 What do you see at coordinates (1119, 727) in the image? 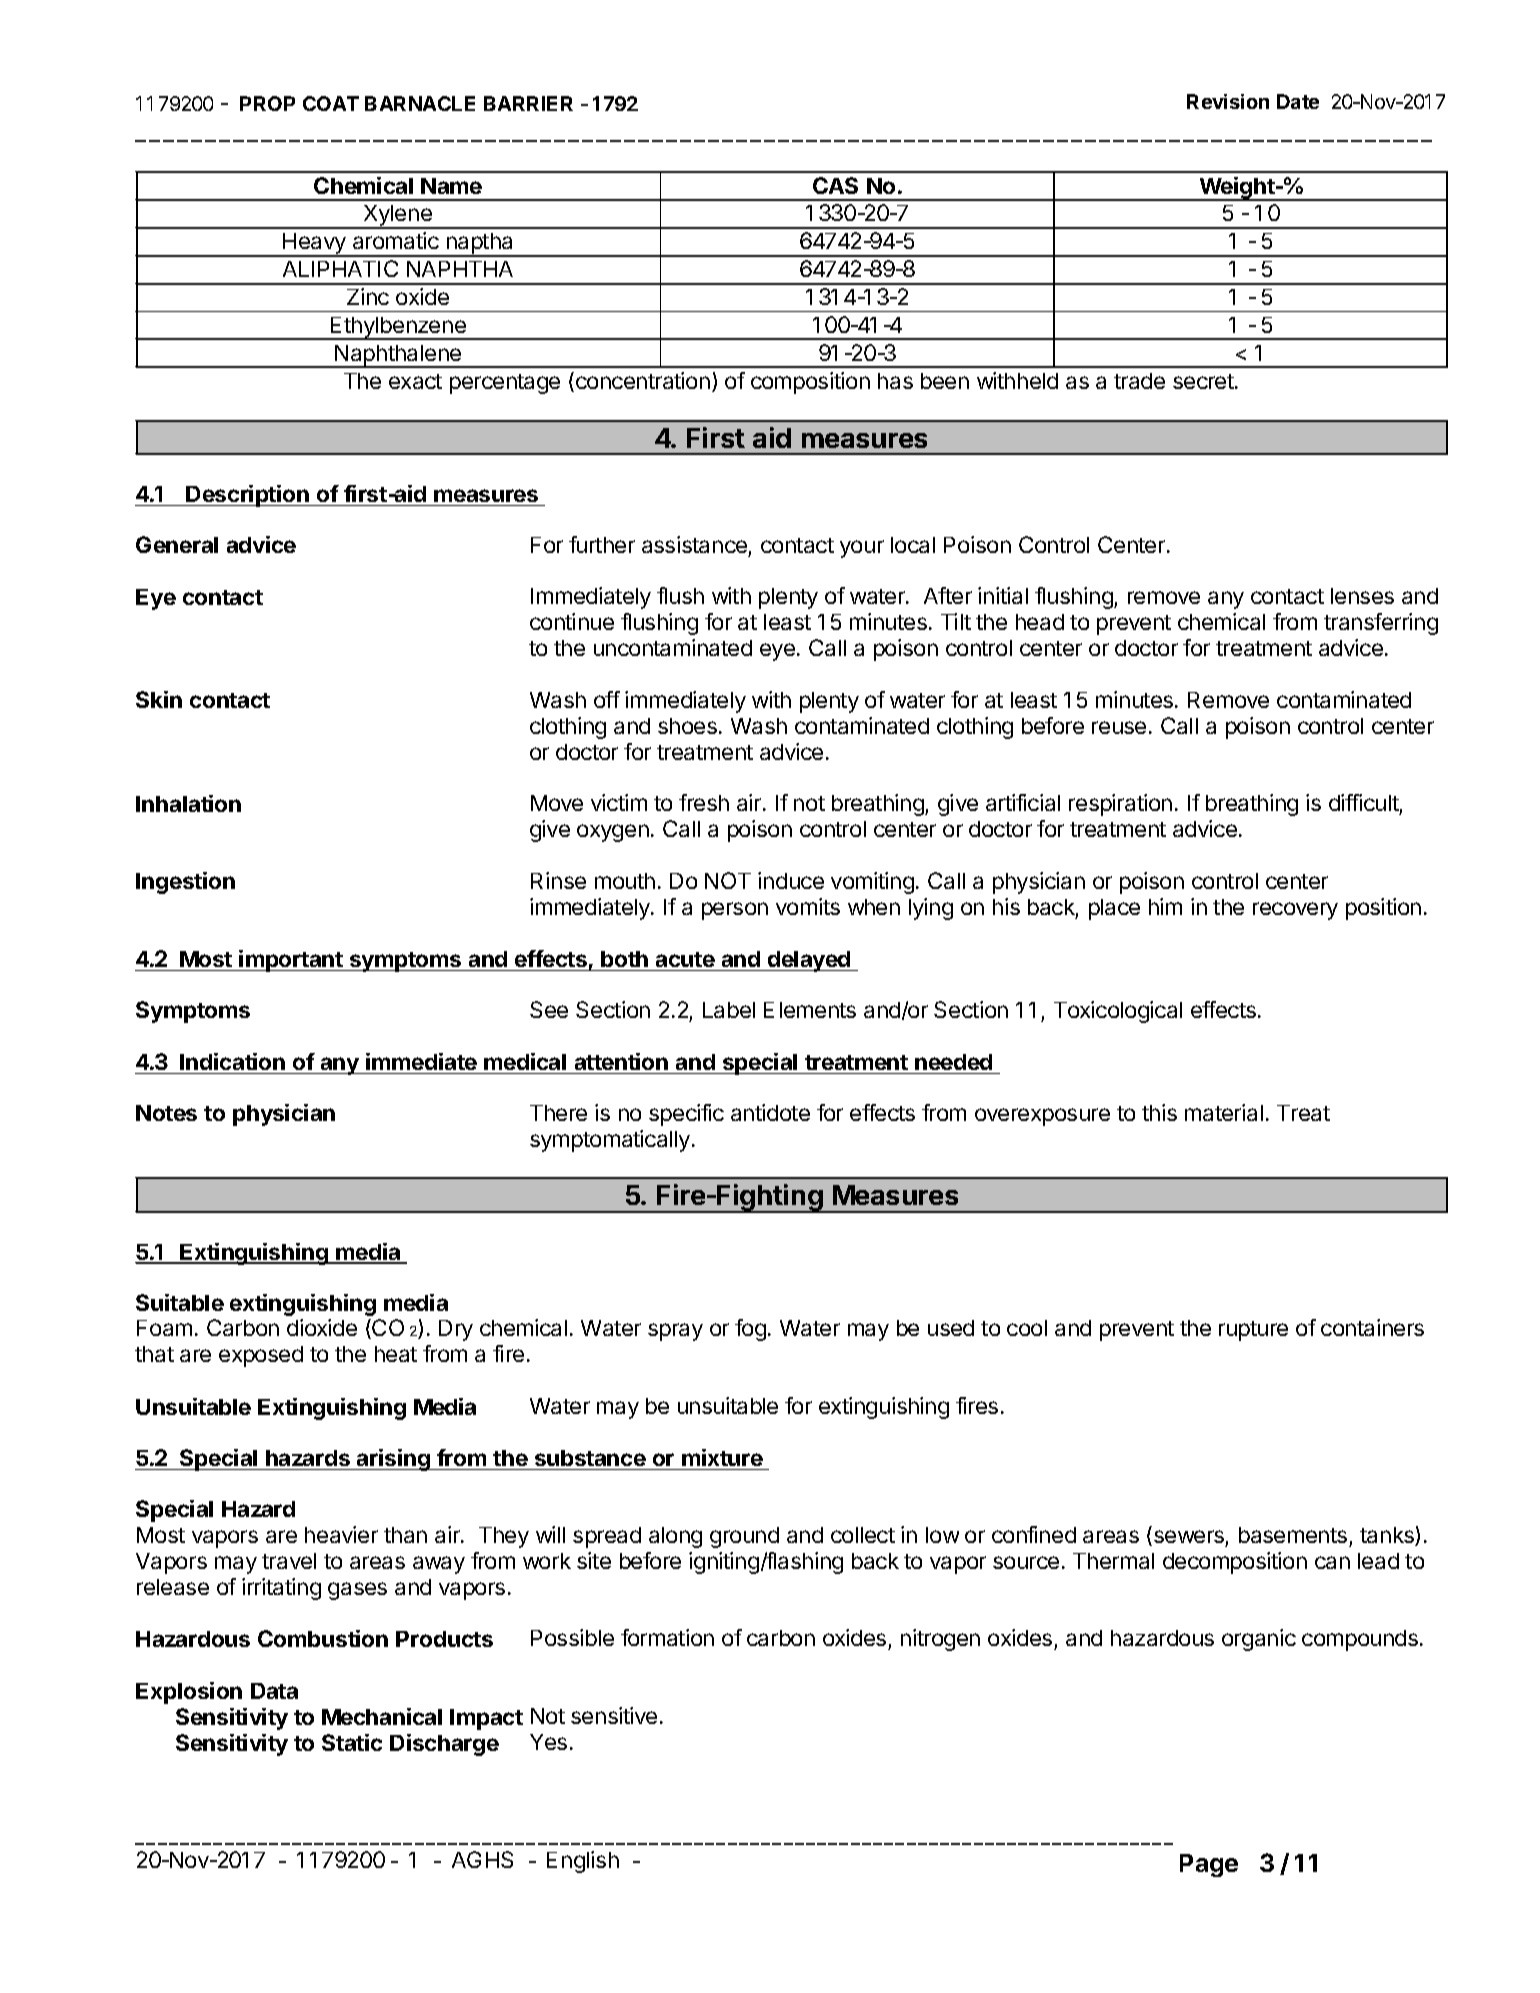
I see `reuse` at bounding box center [1119, 727].
